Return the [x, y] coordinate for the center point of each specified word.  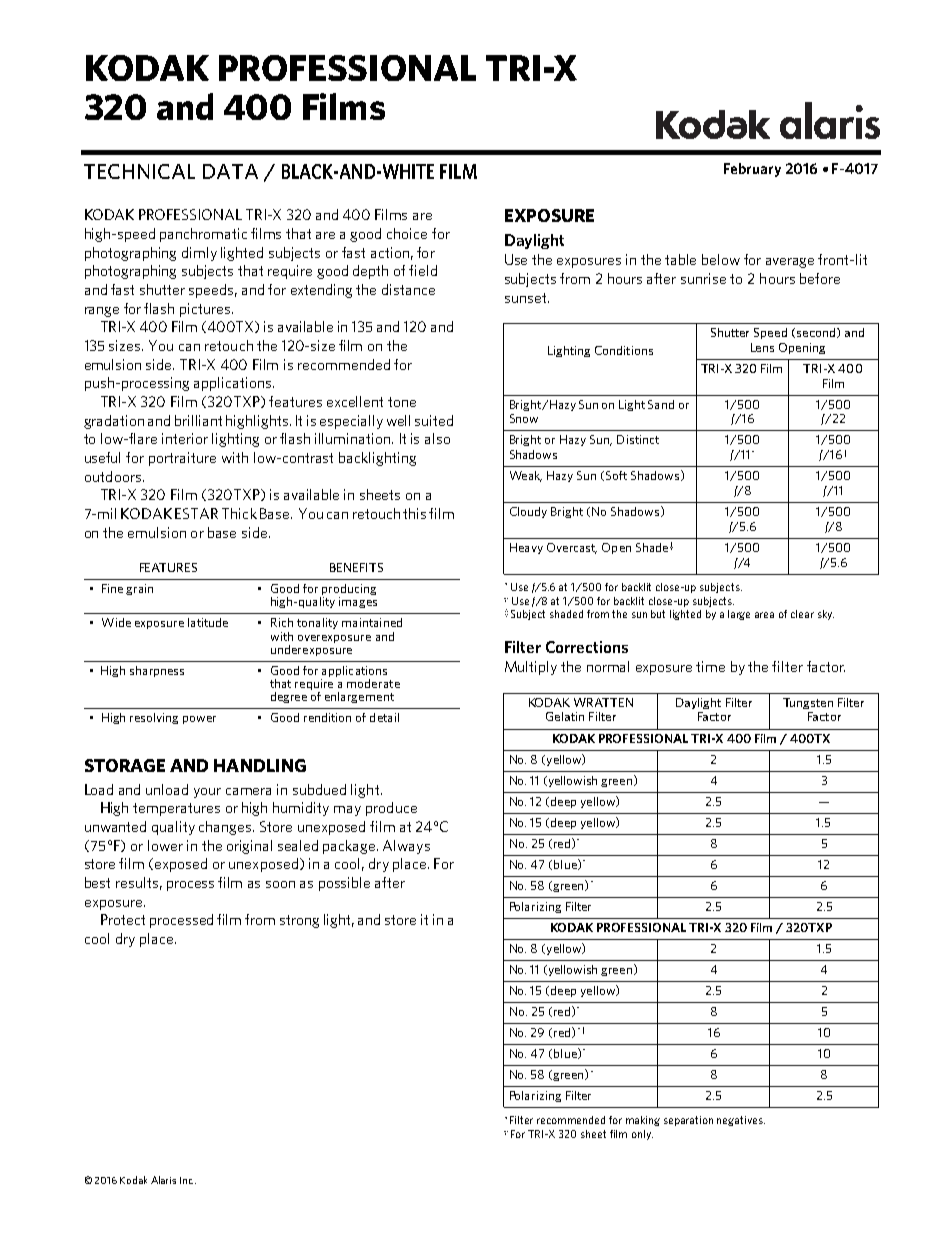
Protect [123, 919]
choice [407, 233]
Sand [661, 404]
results [137, 882]
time [710, 666]
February [752, 170]
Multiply [531, 668]
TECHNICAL [139, 171]
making [643, 1121]
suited [434, 420]
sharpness [157, 671]
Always [406, 847]
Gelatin [565, 716]
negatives [741, 1121]
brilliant [198, 420]
